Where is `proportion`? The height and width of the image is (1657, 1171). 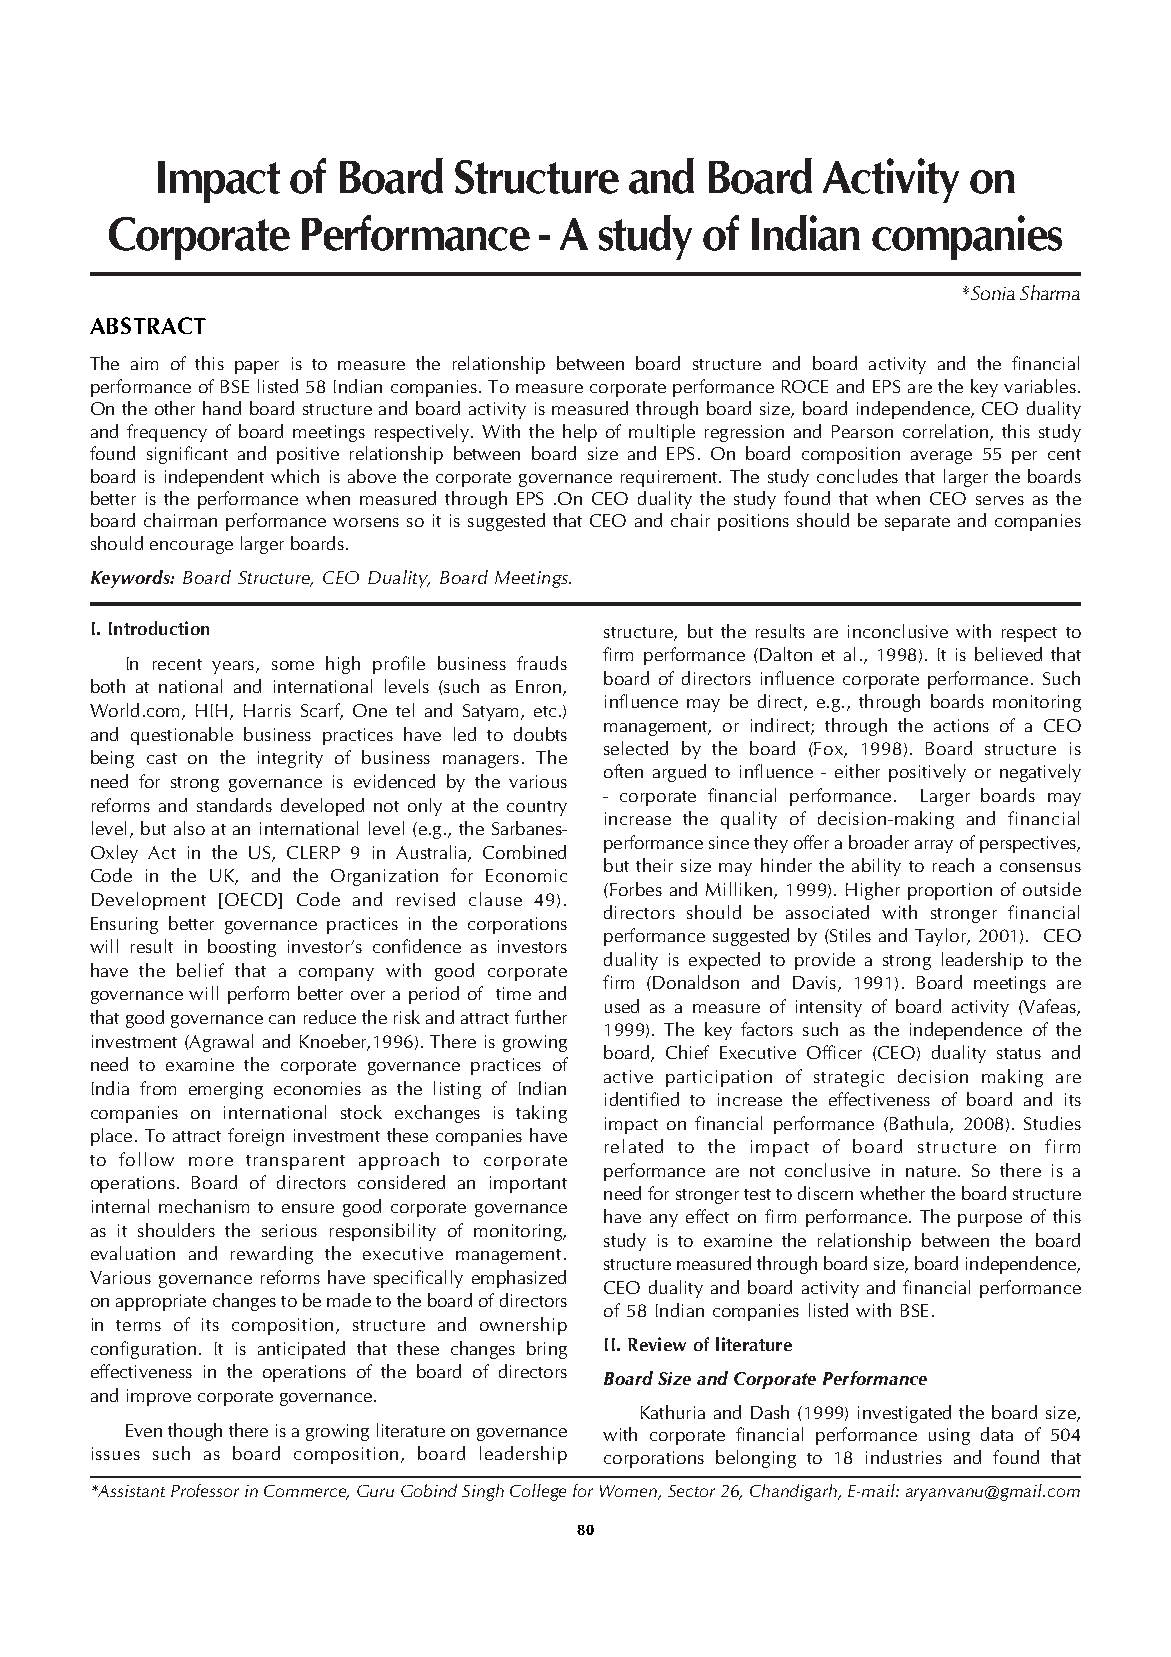
proportion is located at coordinates (950, 891).
